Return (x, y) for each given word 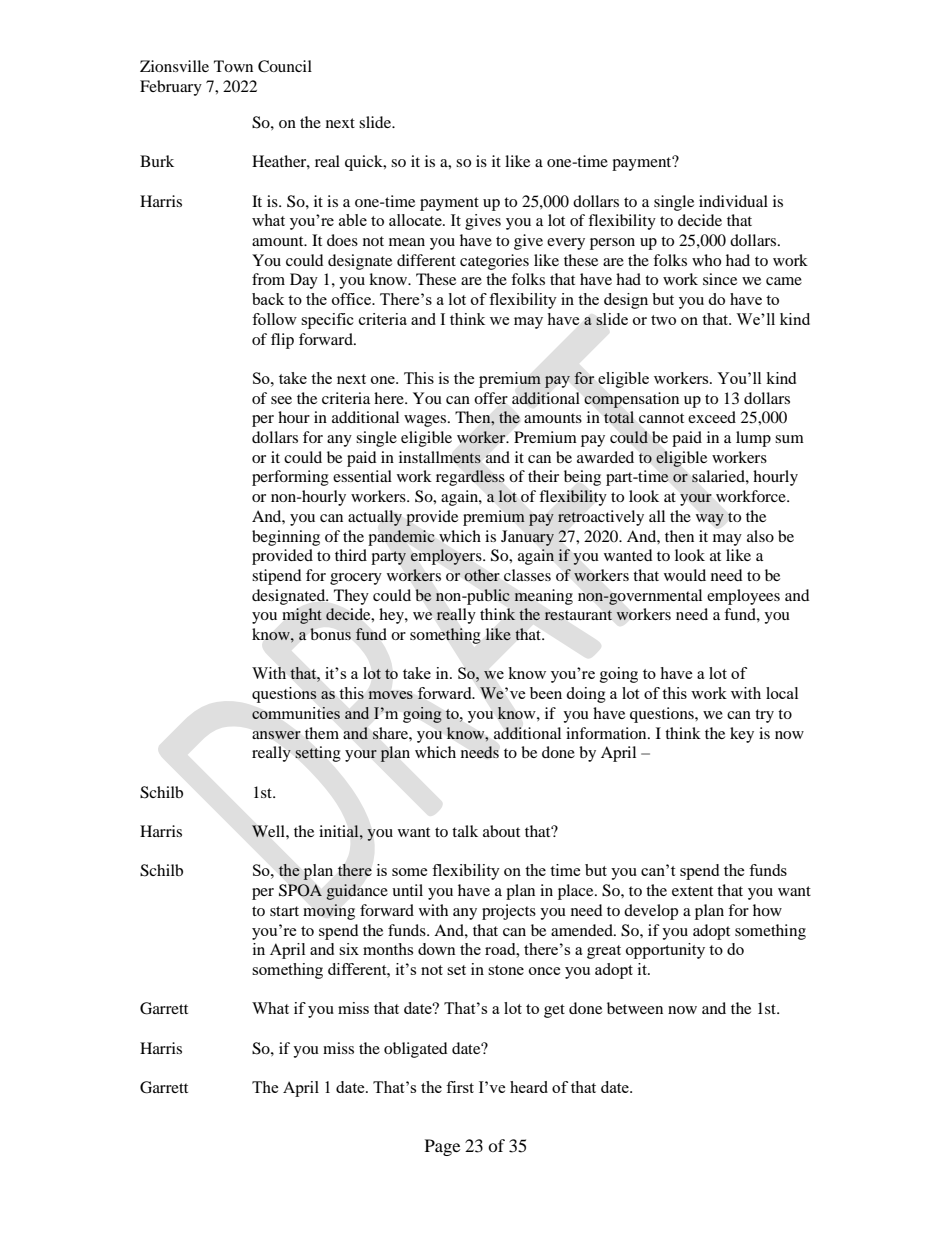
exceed (712, 417)
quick (365, 163)
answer (276, 735)
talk (465, 831)
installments (440, 457)
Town (233, 66)
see (281, 400)
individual (733, 201)
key (742, 735)
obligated (416, 1050)
